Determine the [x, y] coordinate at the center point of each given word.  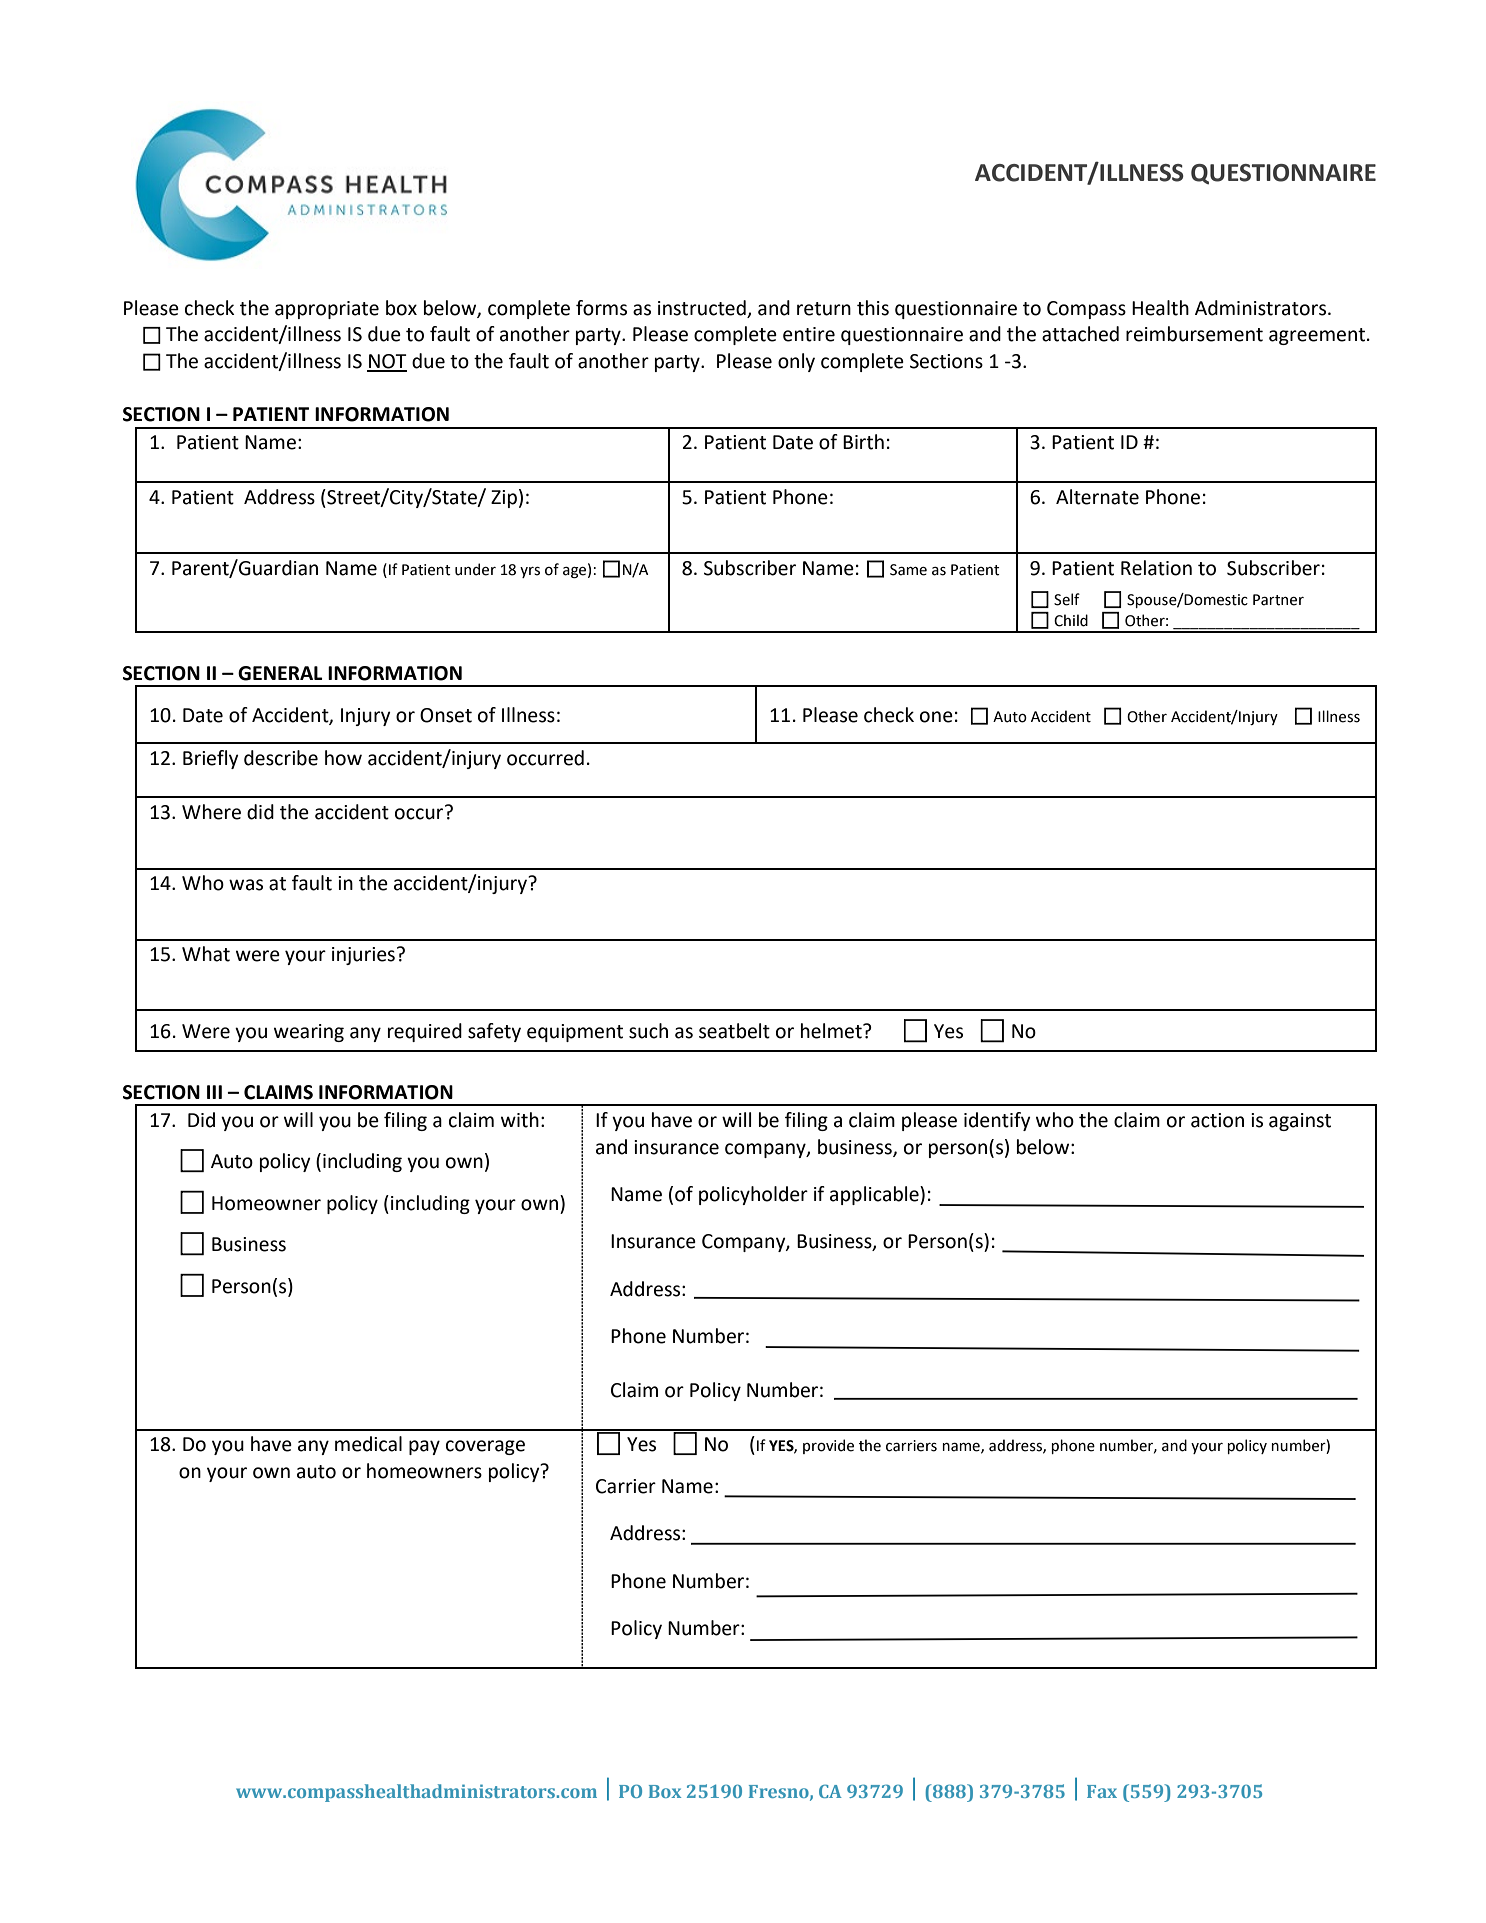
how [343, 758]
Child [1071, 620]
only [796, 362]
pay [424, 1447]
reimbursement [1194, 334]
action [1217, 1120]
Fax [1102, 1791]
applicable [875, 1195]
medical [368, 1444]
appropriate [327, 310]
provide [828, 1446]
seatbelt [734, 1031]
